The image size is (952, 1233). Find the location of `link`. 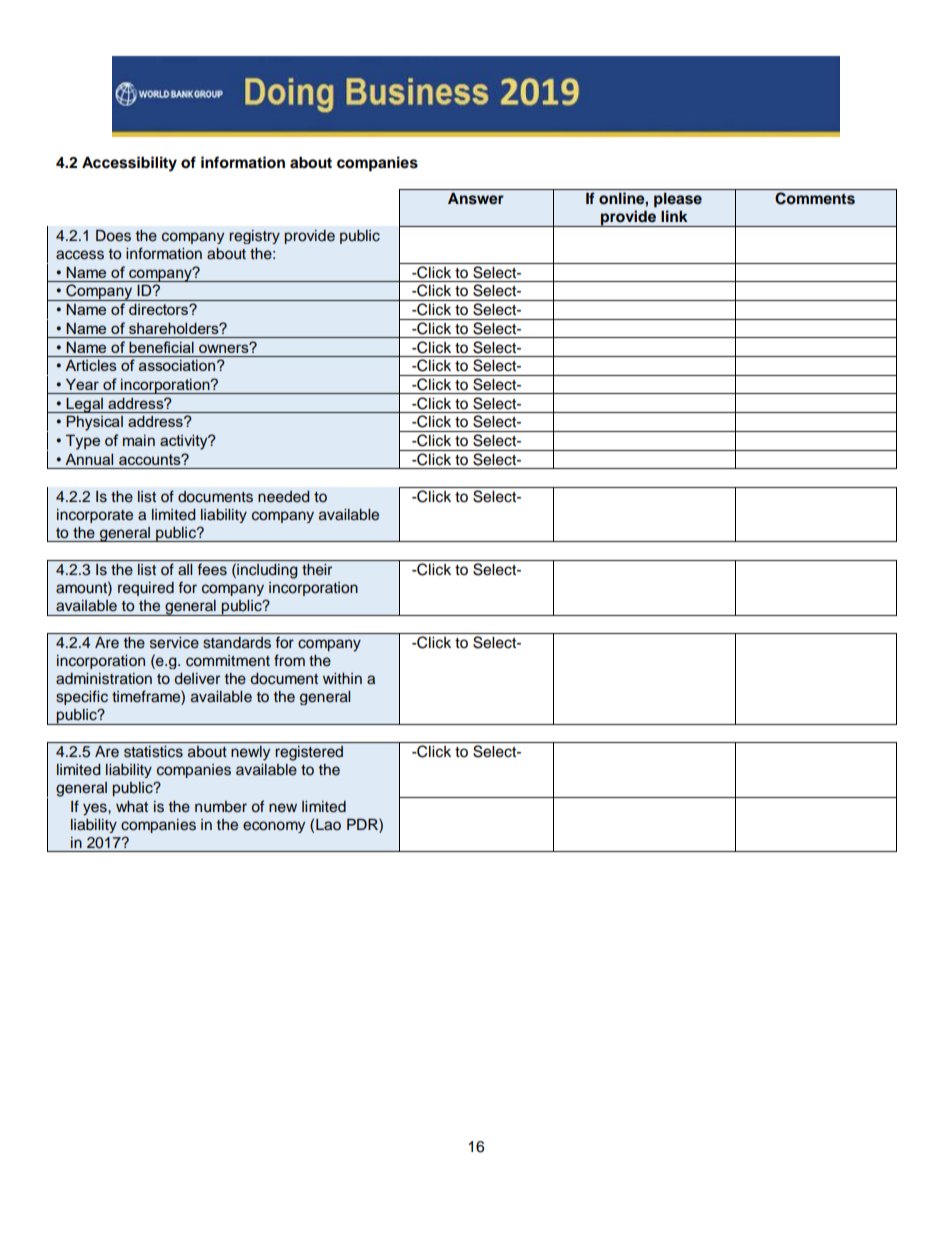

link is located at coordinates (674, 216).
